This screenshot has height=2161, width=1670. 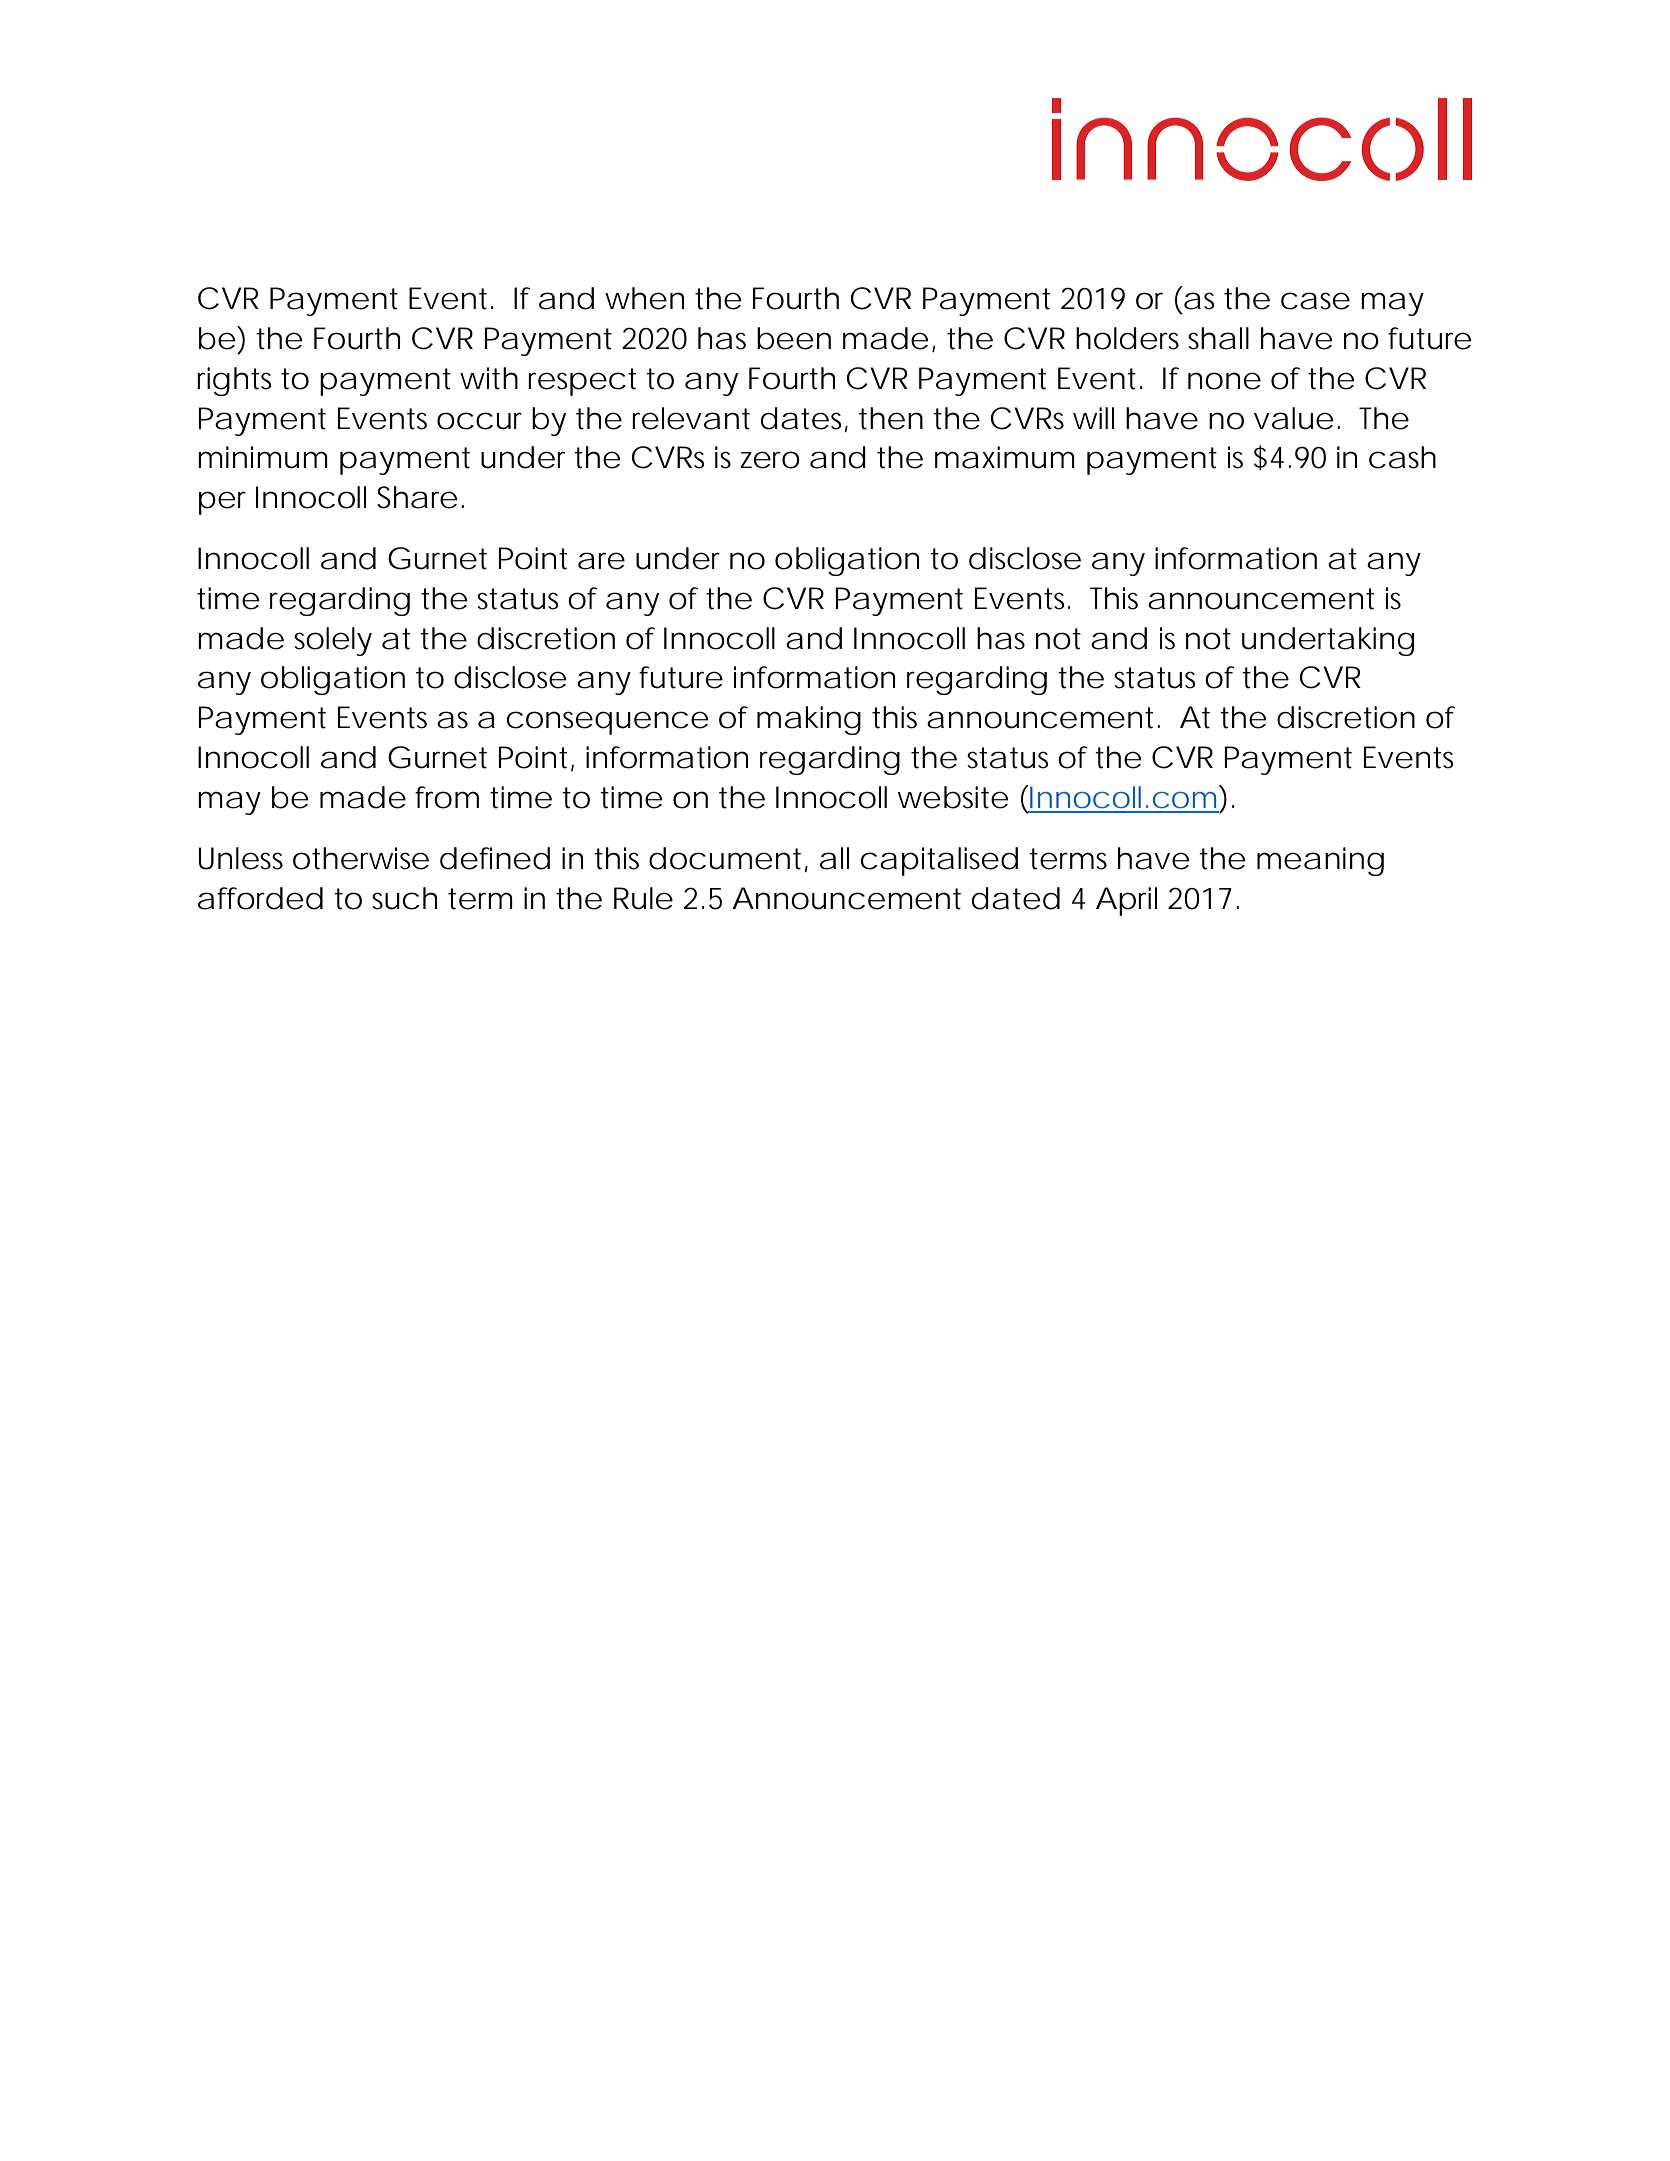 I want to click on with, so click(x=489, y=378).
